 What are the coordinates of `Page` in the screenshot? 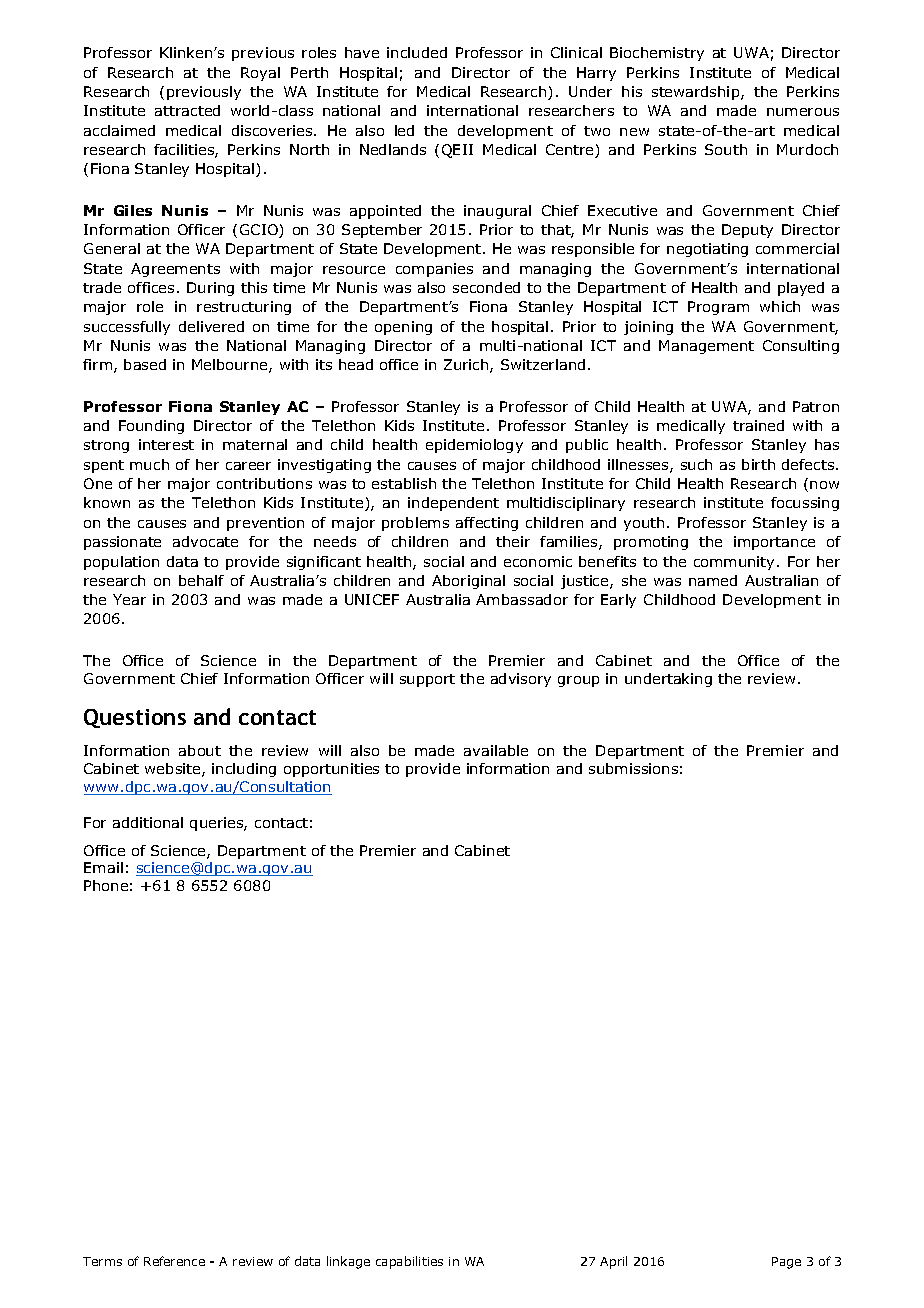 It's located at (786, 1263).
